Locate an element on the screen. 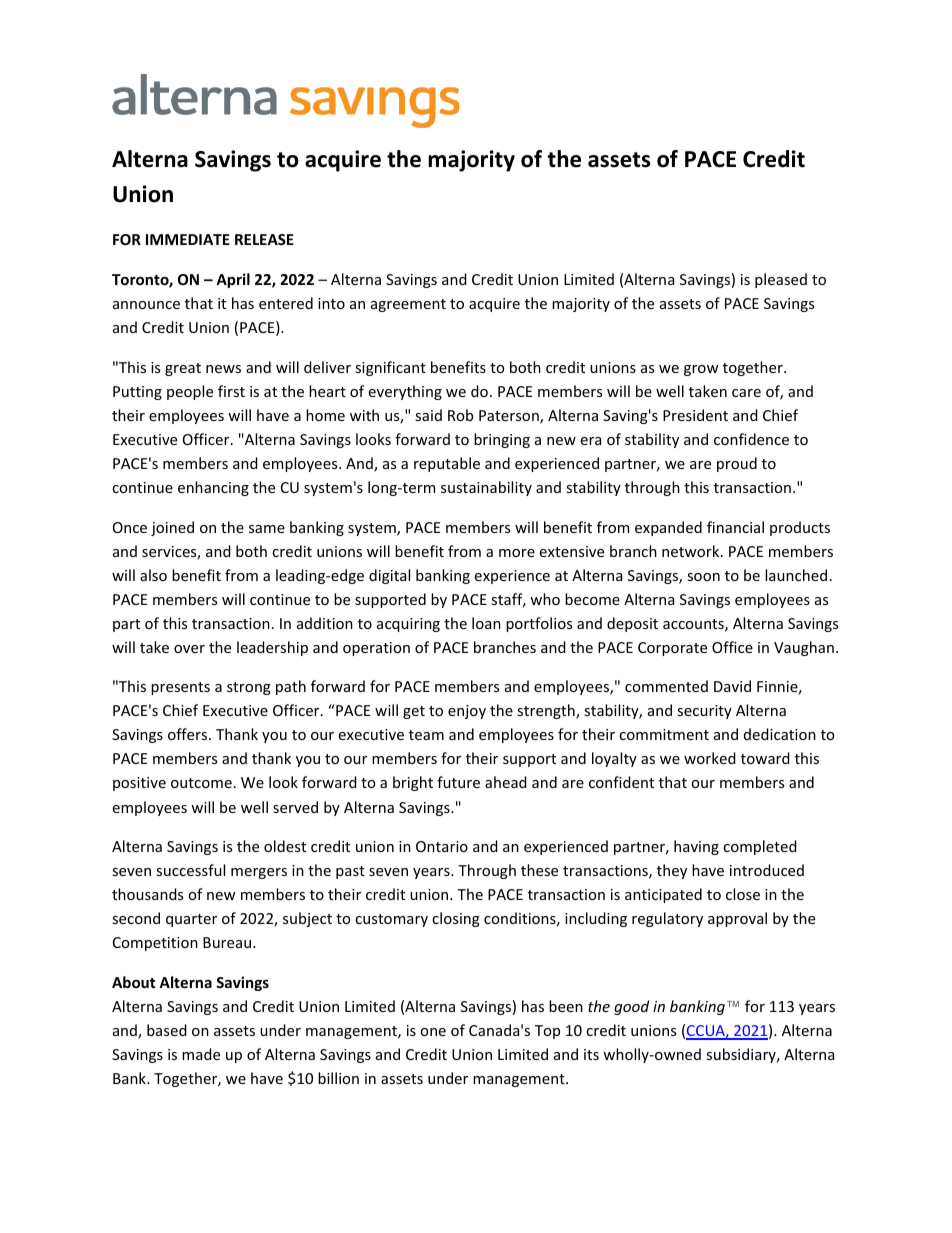  agreement is located at coordinates (408, 305).
